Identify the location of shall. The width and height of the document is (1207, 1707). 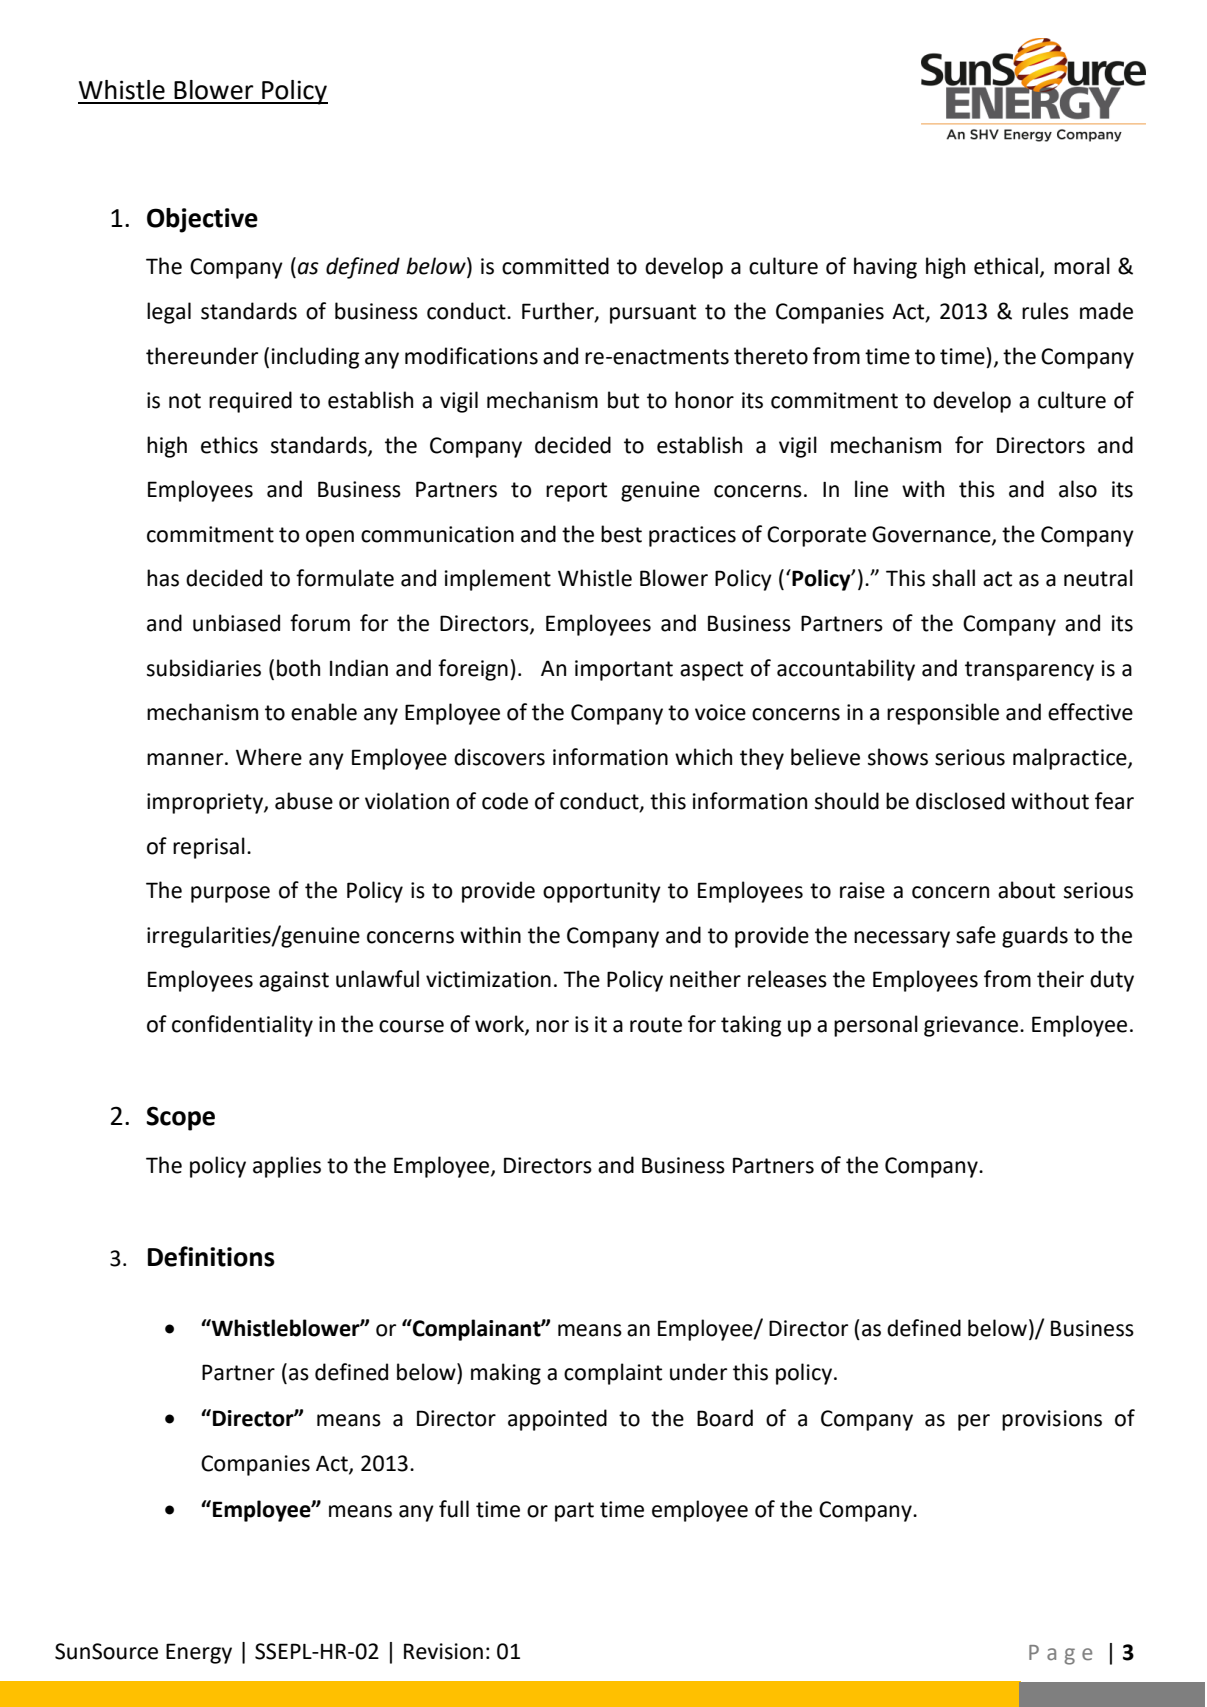
(953, 578).
